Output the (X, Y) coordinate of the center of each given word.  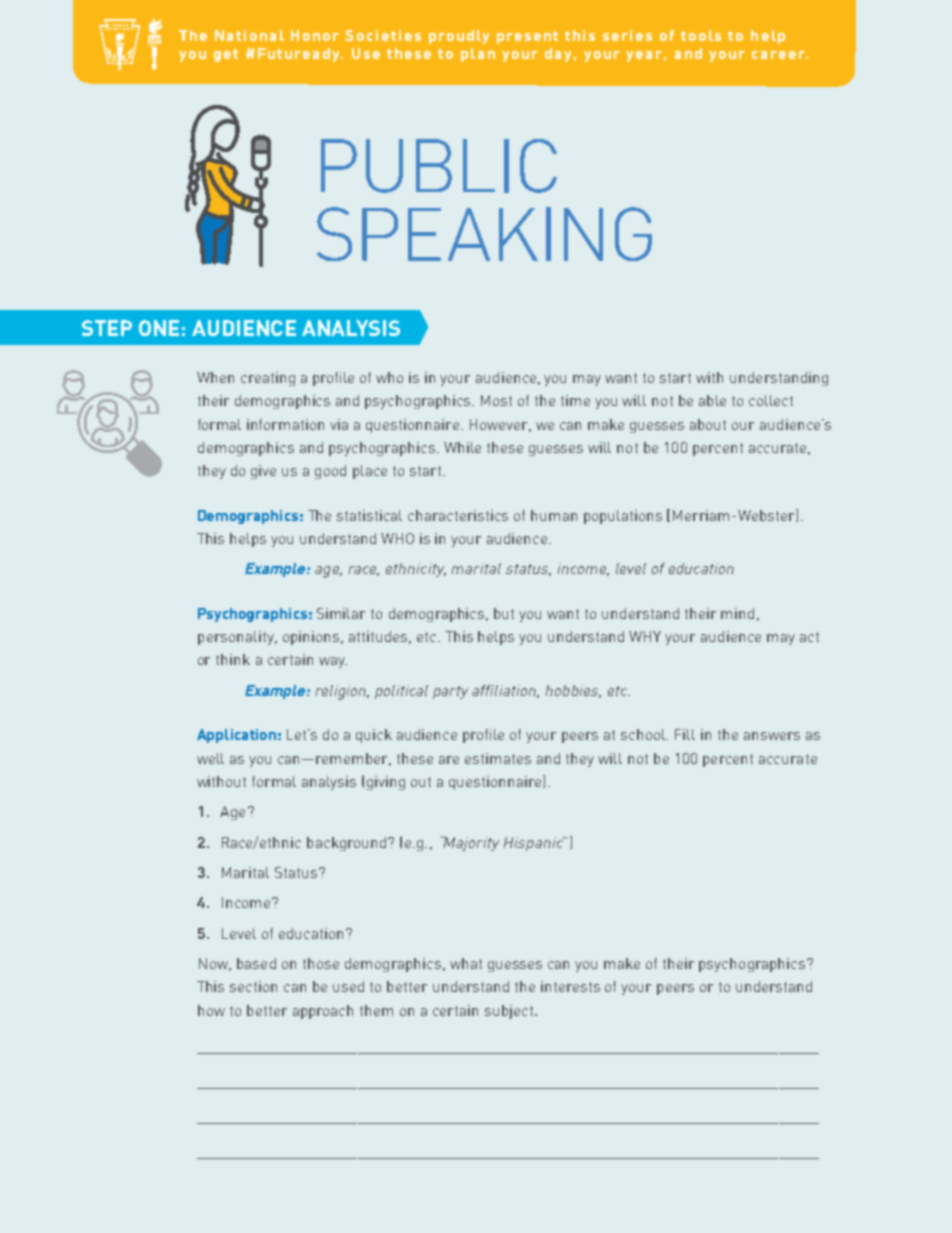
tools (701, 35)
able (712, 400)
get (226, 55)
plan (478, 55)
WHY (645, 636)
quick (374, 736)
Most (496, 400)
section (253, 986)
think (233, 659)
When (215, 377)
